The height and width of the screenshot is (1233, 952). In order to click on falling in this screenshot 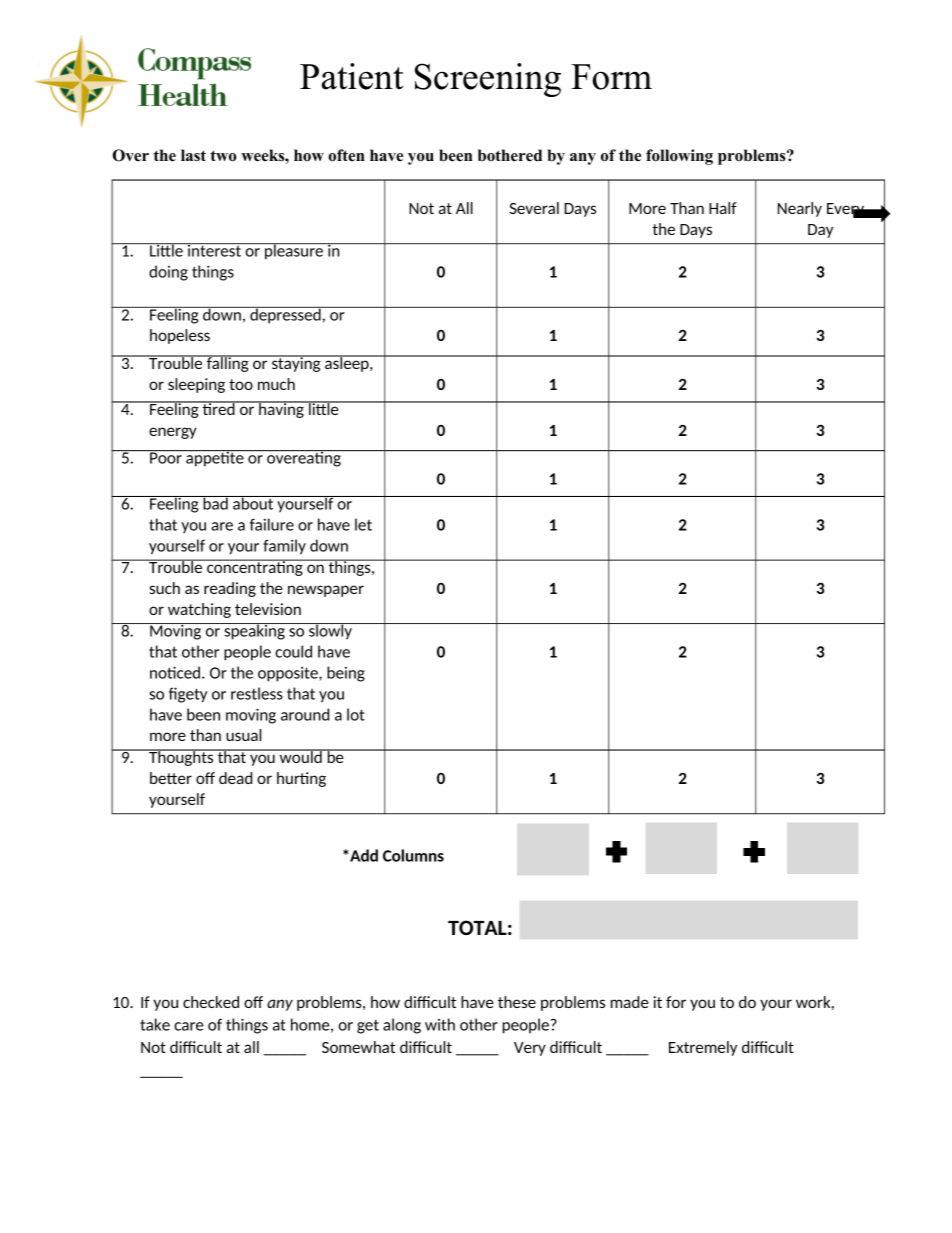, I will do `click(227, 363)`.
